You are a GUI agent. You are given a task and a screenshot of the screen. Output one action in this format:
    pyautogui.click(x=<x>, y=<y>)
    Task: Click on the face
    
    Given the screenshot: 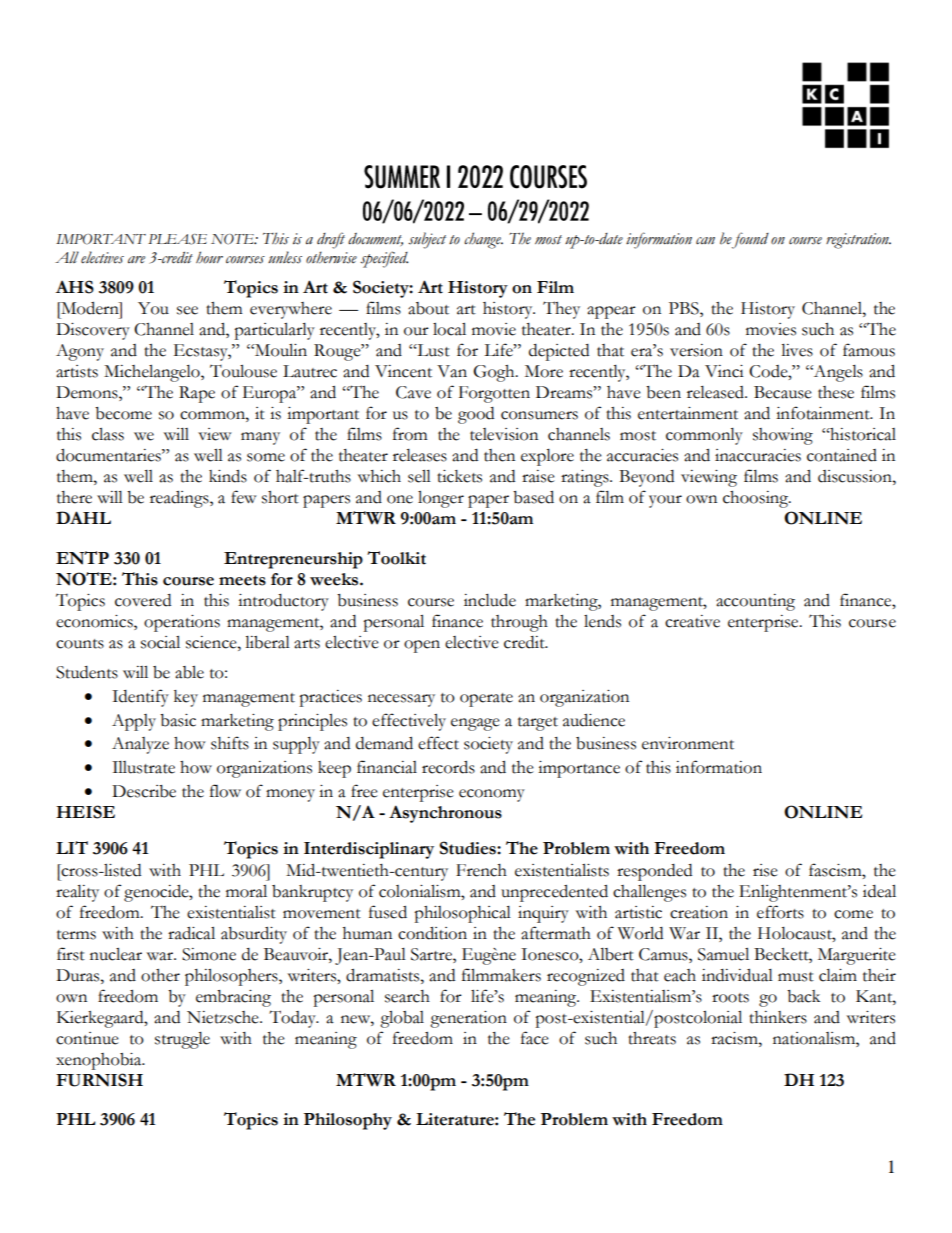 What is the action you would take?
    pyautogui.click(x=535, y=1038)
